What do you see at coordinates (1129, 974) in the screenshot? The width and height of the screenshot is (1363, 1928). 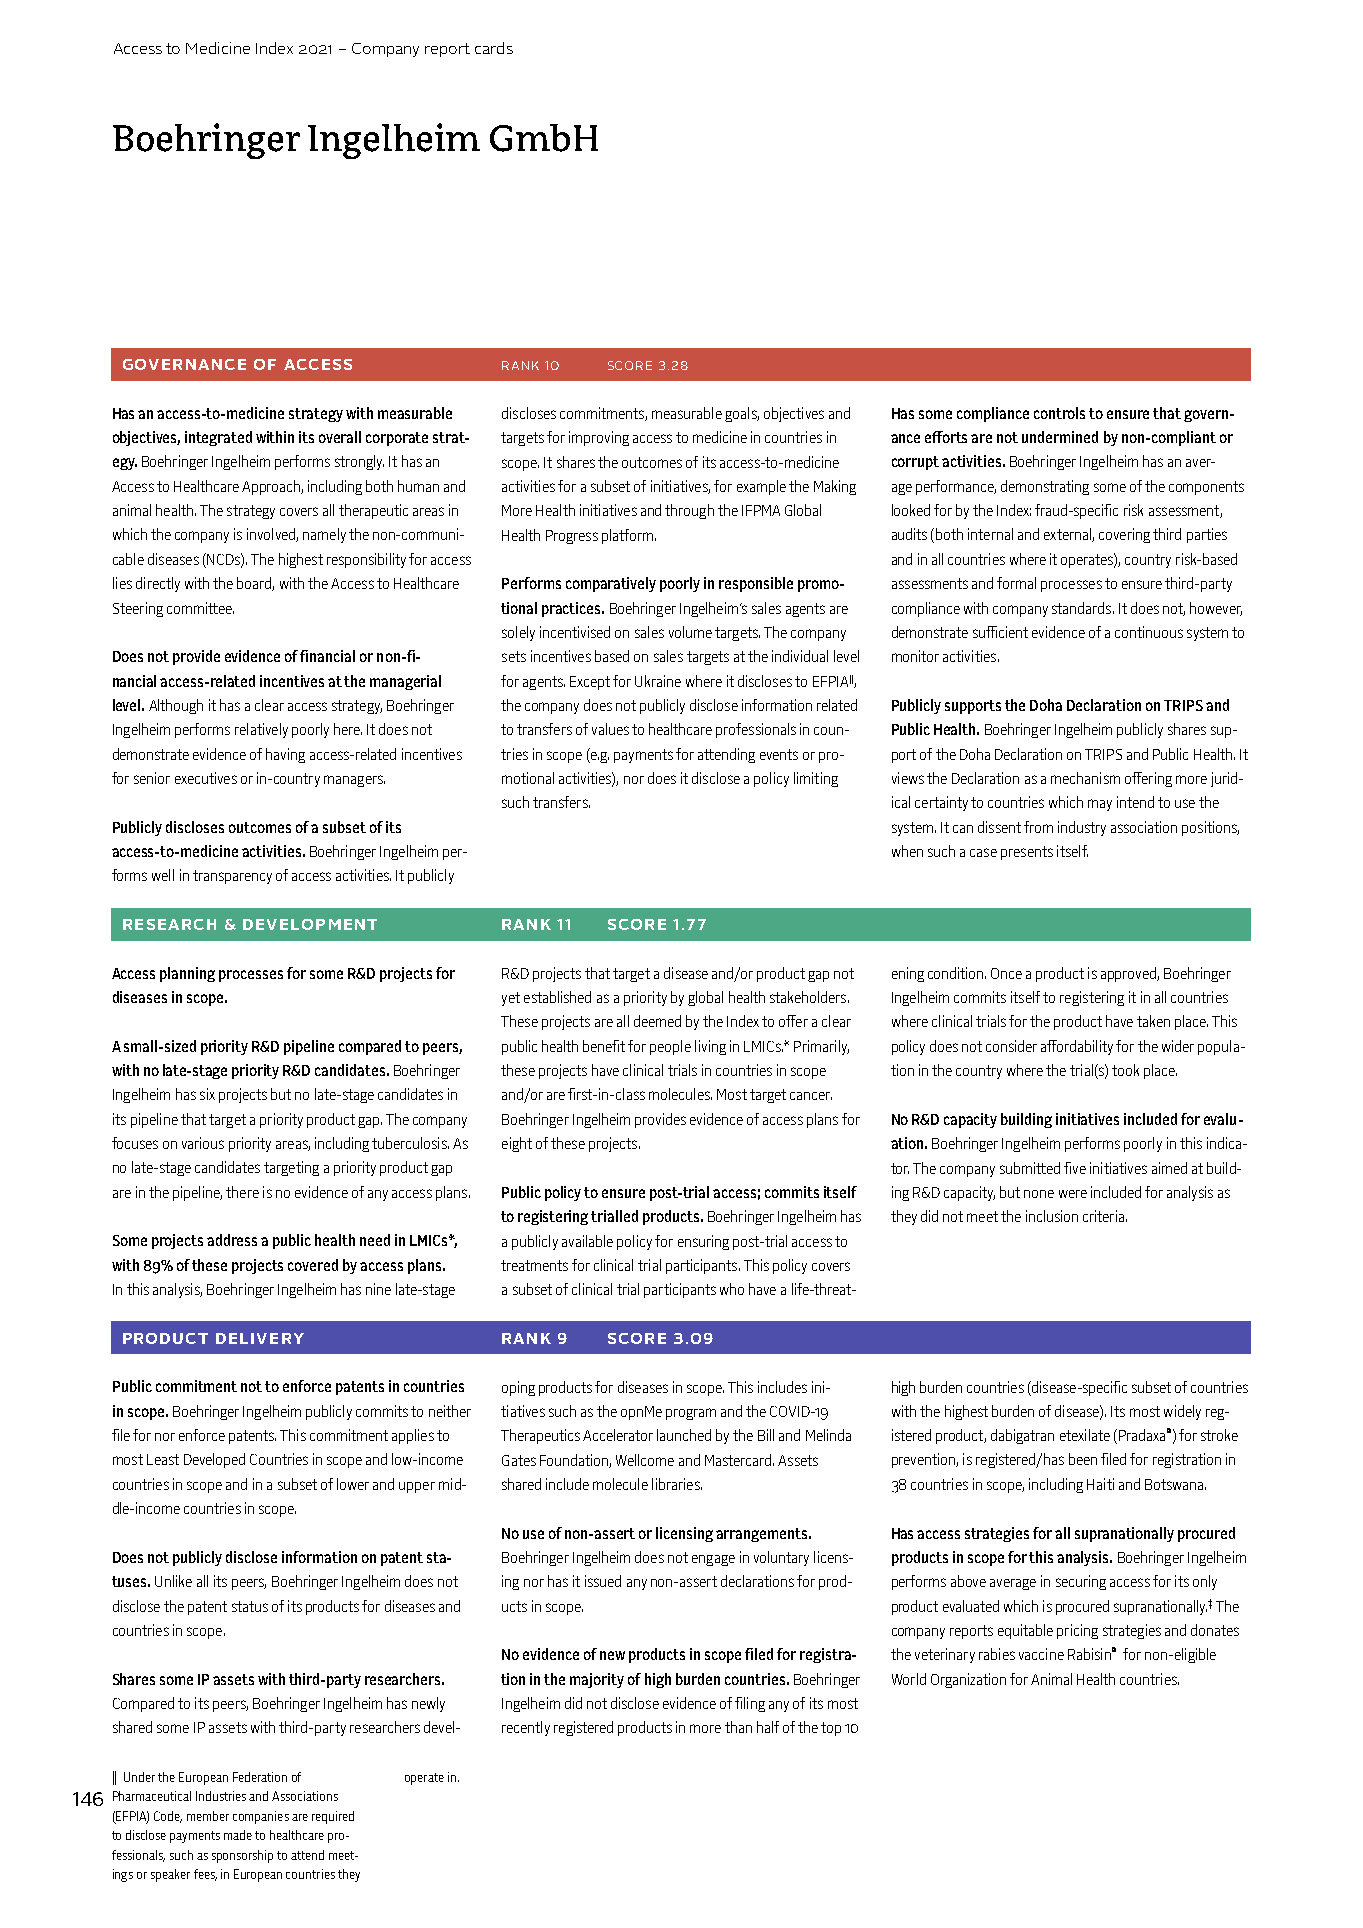 I see `approved` at bounding box center [1129, 974].
